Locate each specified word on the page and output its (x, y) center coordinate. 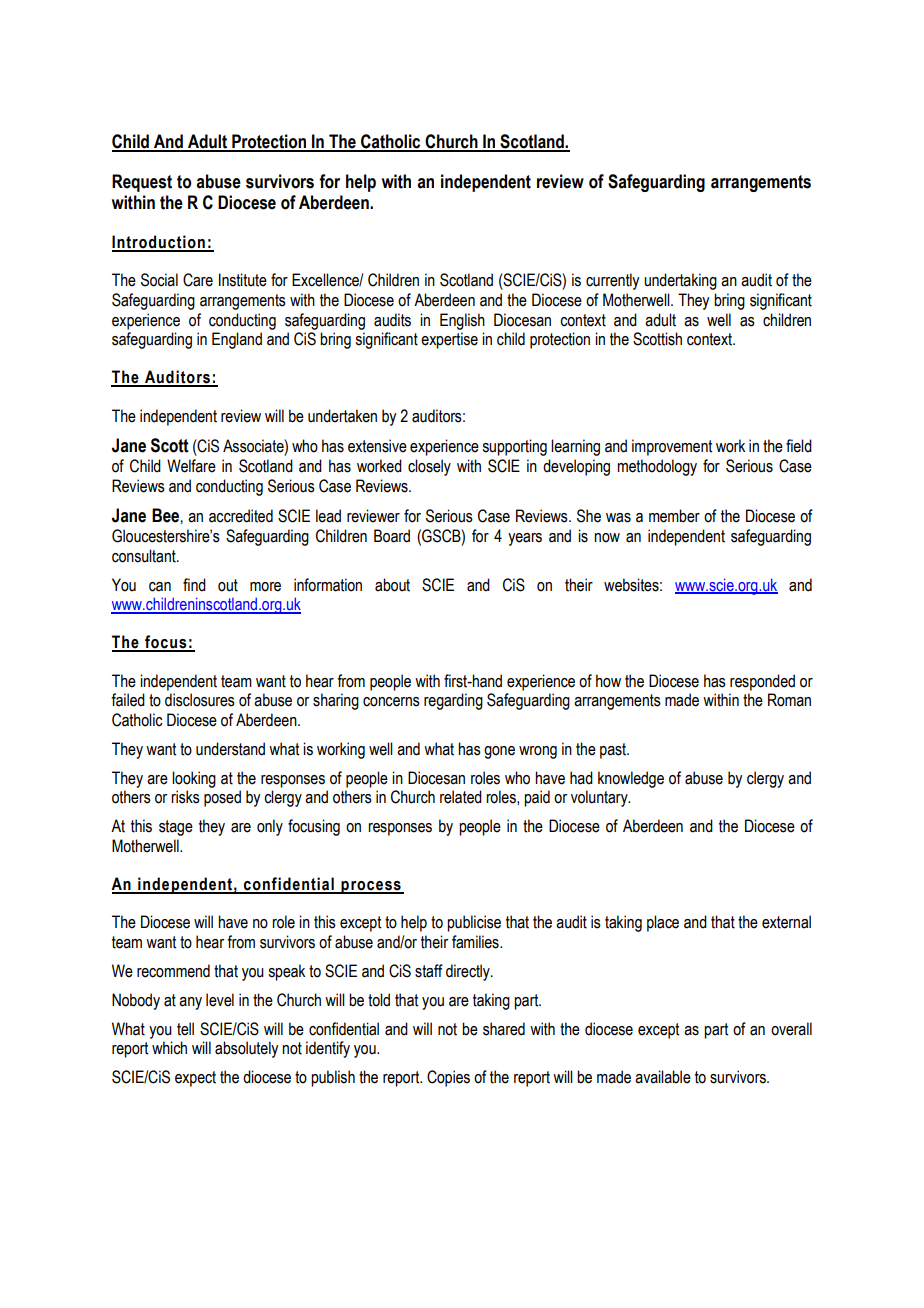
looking (194, 779)
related (461, 797)
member (674, 516)
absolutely (246, 1049)
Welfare (191, 466)
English (462, 321)
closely (429, 467)
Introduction (159, 243)
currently (612, 281)
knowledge (631, 779)
